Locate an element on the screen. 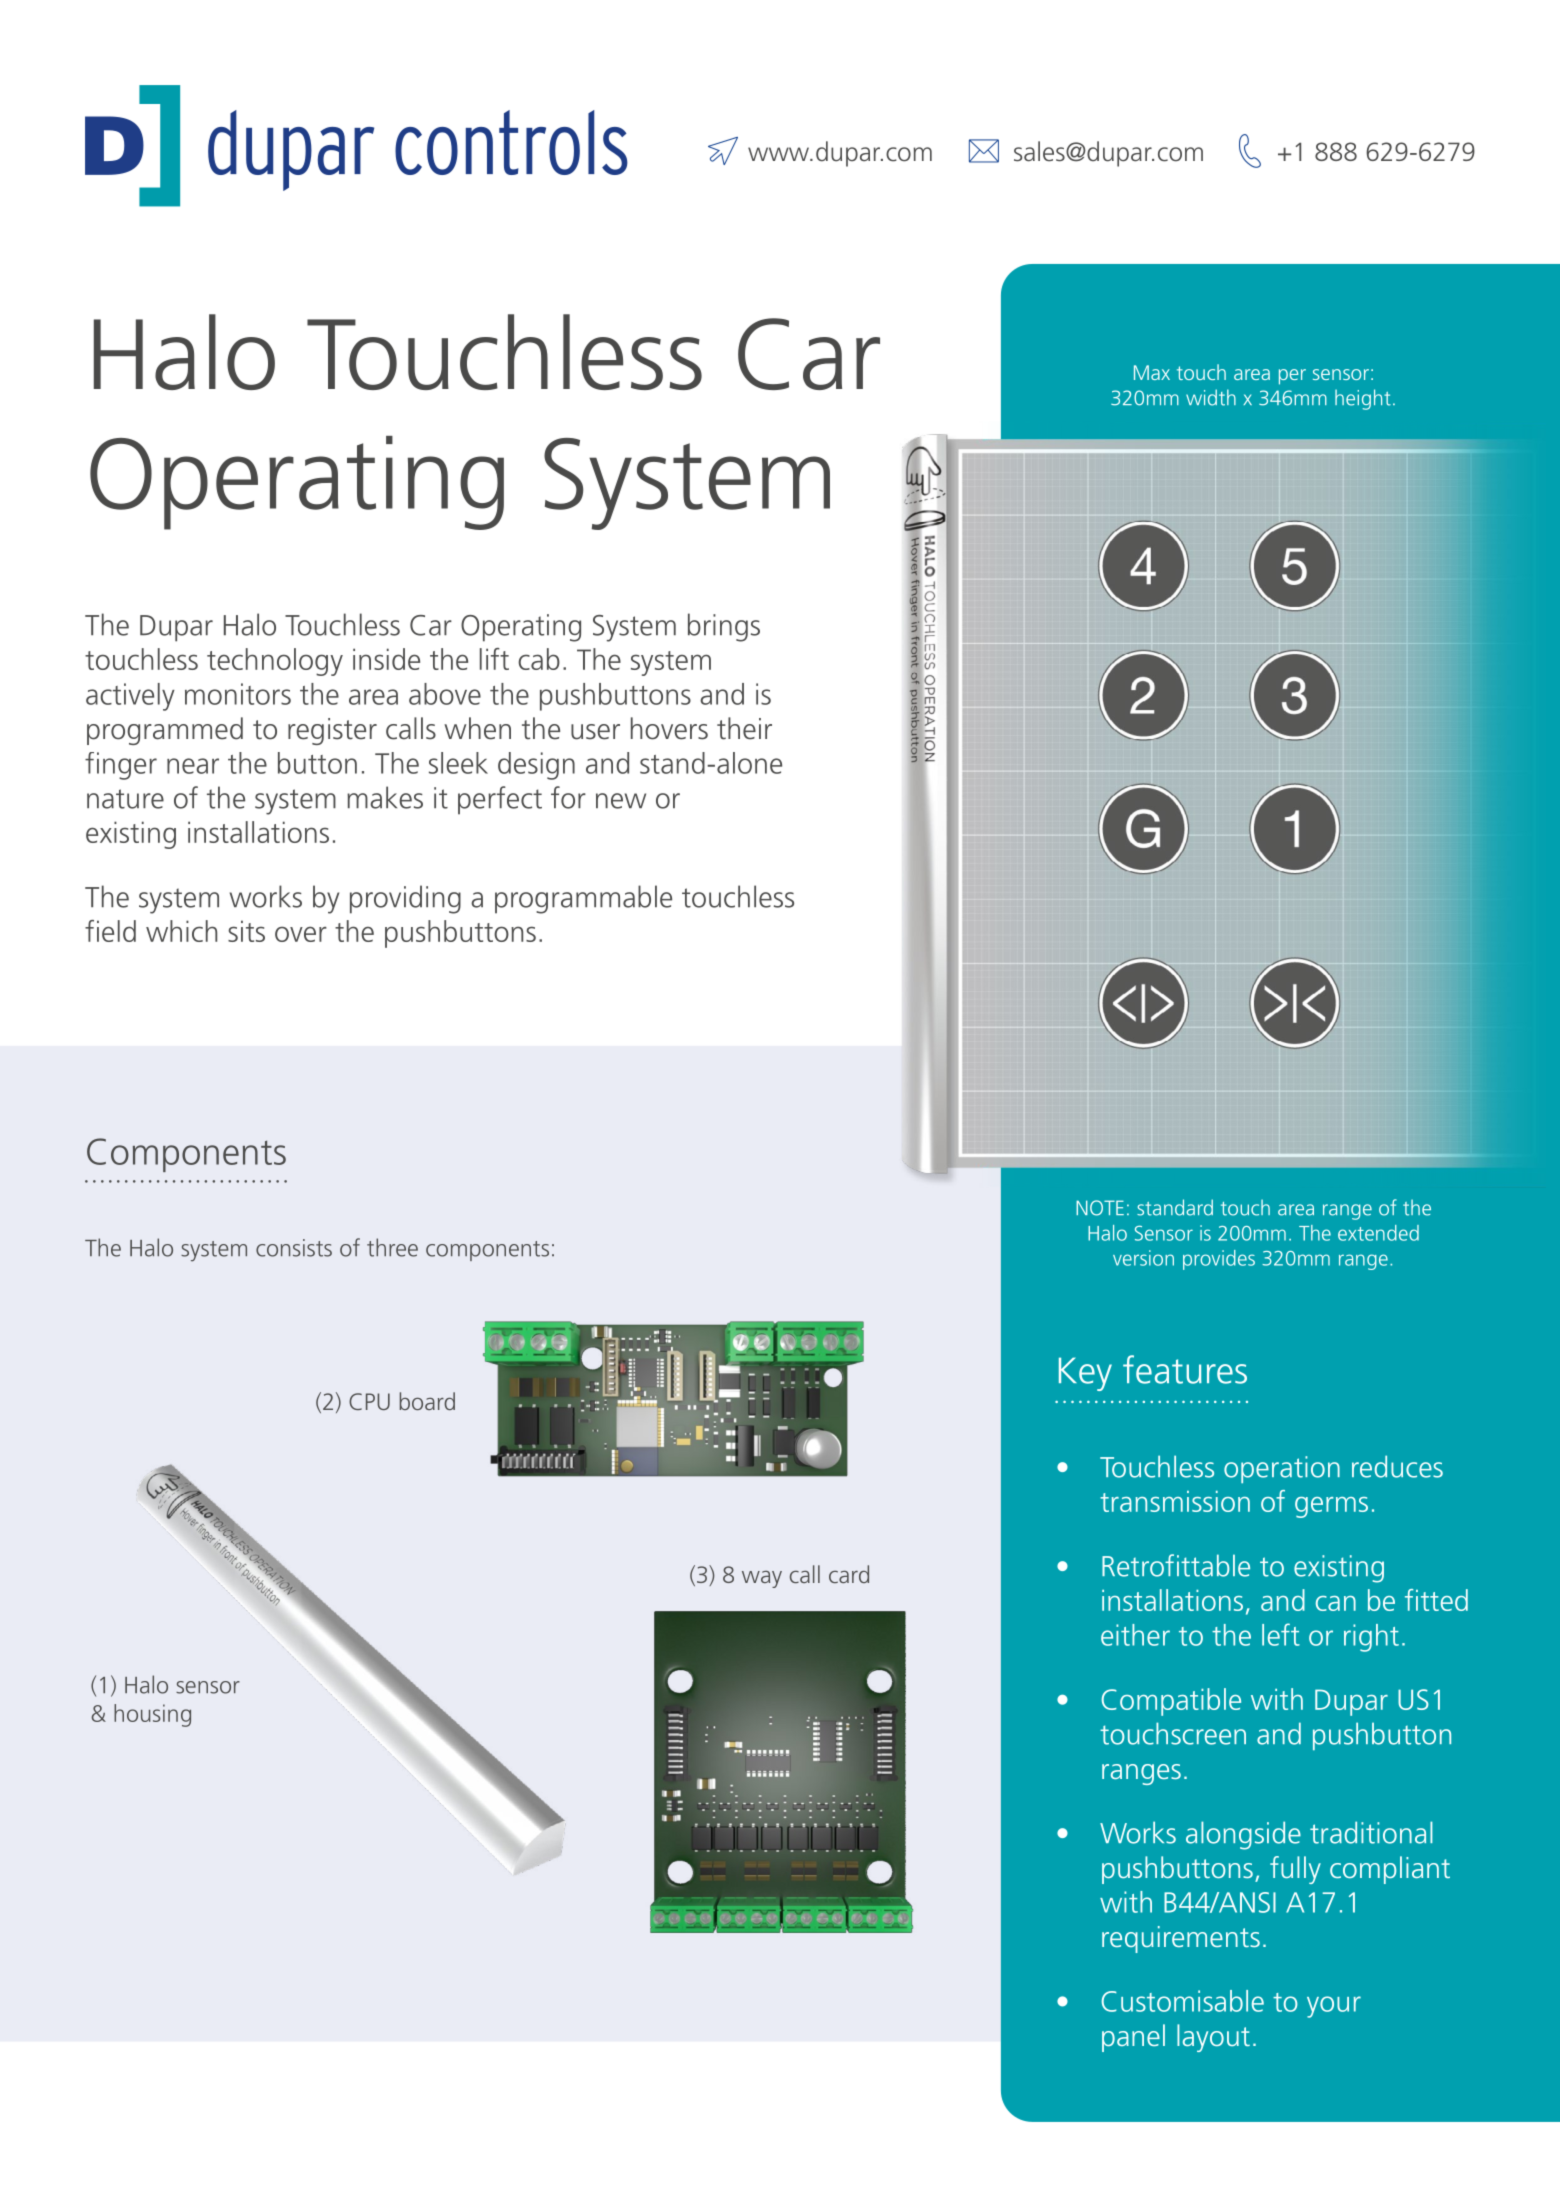 The image size is (1560, 2207). width is located at coordinates (1211, 397).
